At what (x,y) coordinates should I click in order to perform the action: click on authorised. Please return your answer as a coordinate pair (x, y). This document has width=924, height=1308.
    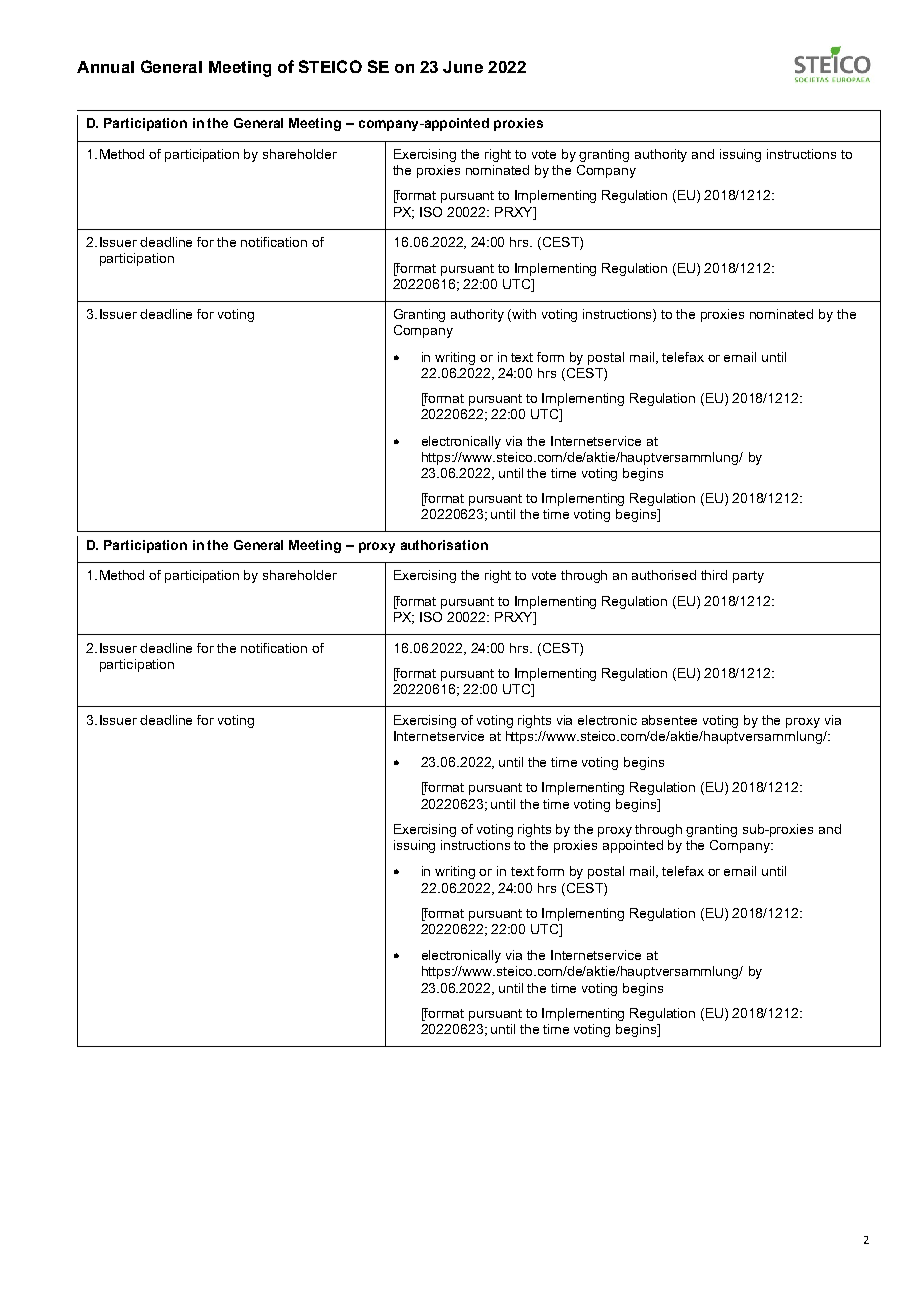
    Looking at the image, I should click on (664, 575).
